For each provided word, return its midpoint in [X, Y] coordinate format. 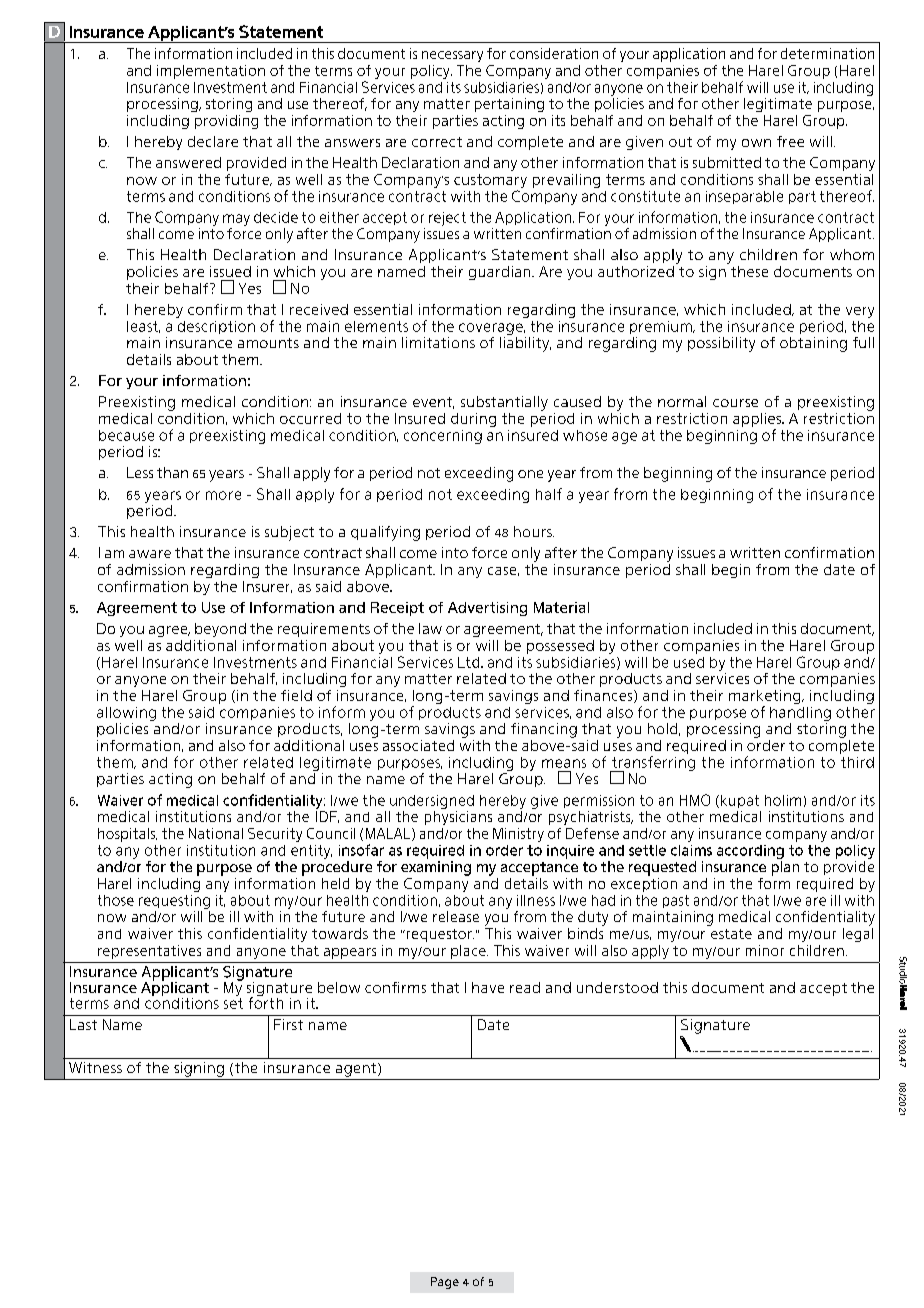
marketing [766, 698]
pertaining [509, 105]
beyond [220, 630]
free [790, 141]
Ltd [470, 662]
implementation [211, 72]
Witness [95, 1067]
